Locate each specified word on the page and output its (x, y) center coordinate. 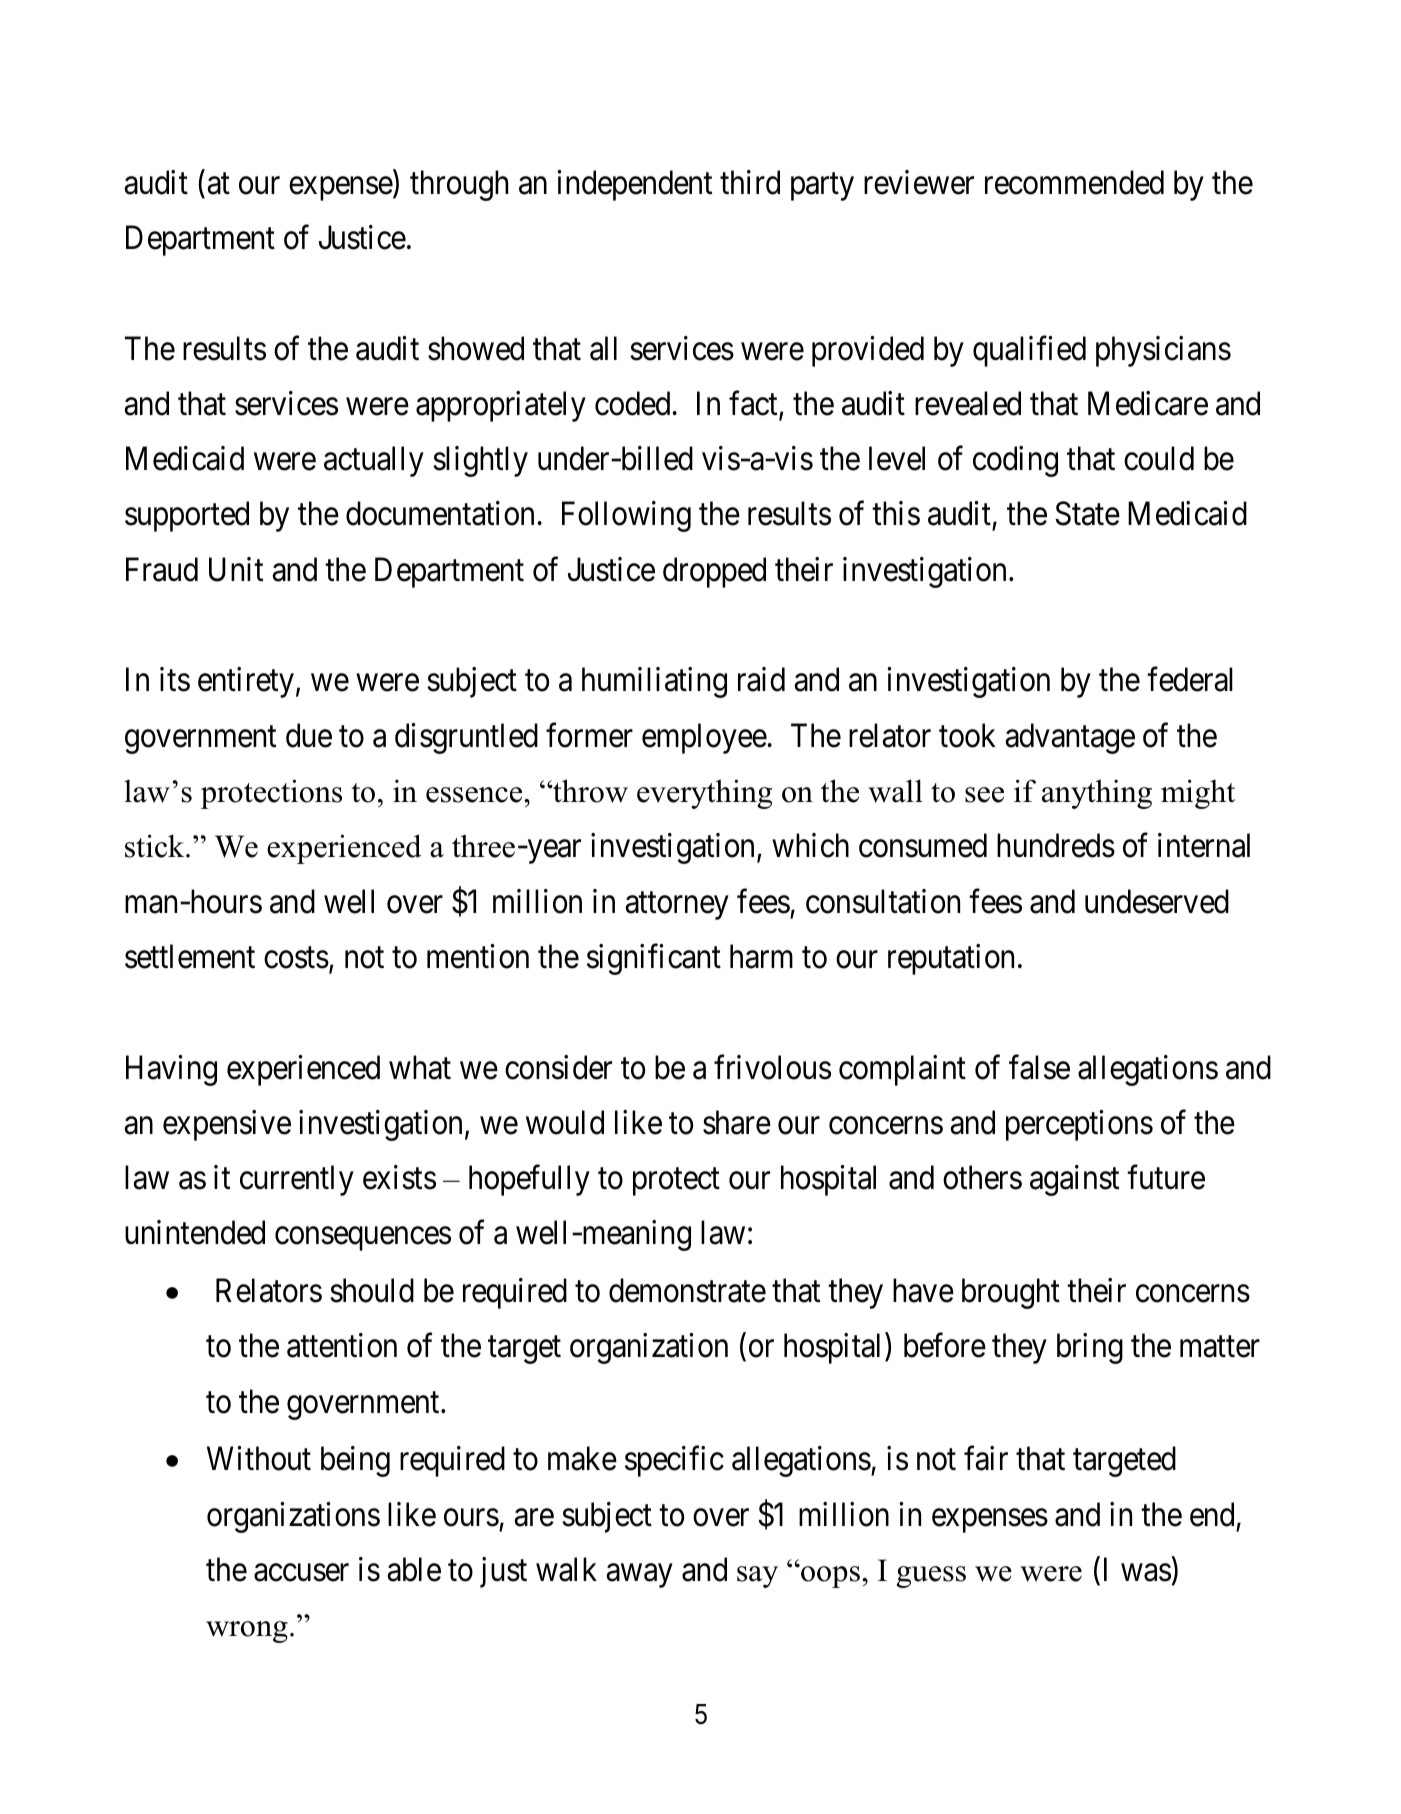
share (737, 1122)
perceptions (1079, 1125)
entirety (246, 682)
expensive (227, 1125)
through (459, 185)
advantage (1070, 738)
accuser (301, 1573)
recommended (1074, 182)
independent (634, 185)
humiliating (654, 682)
